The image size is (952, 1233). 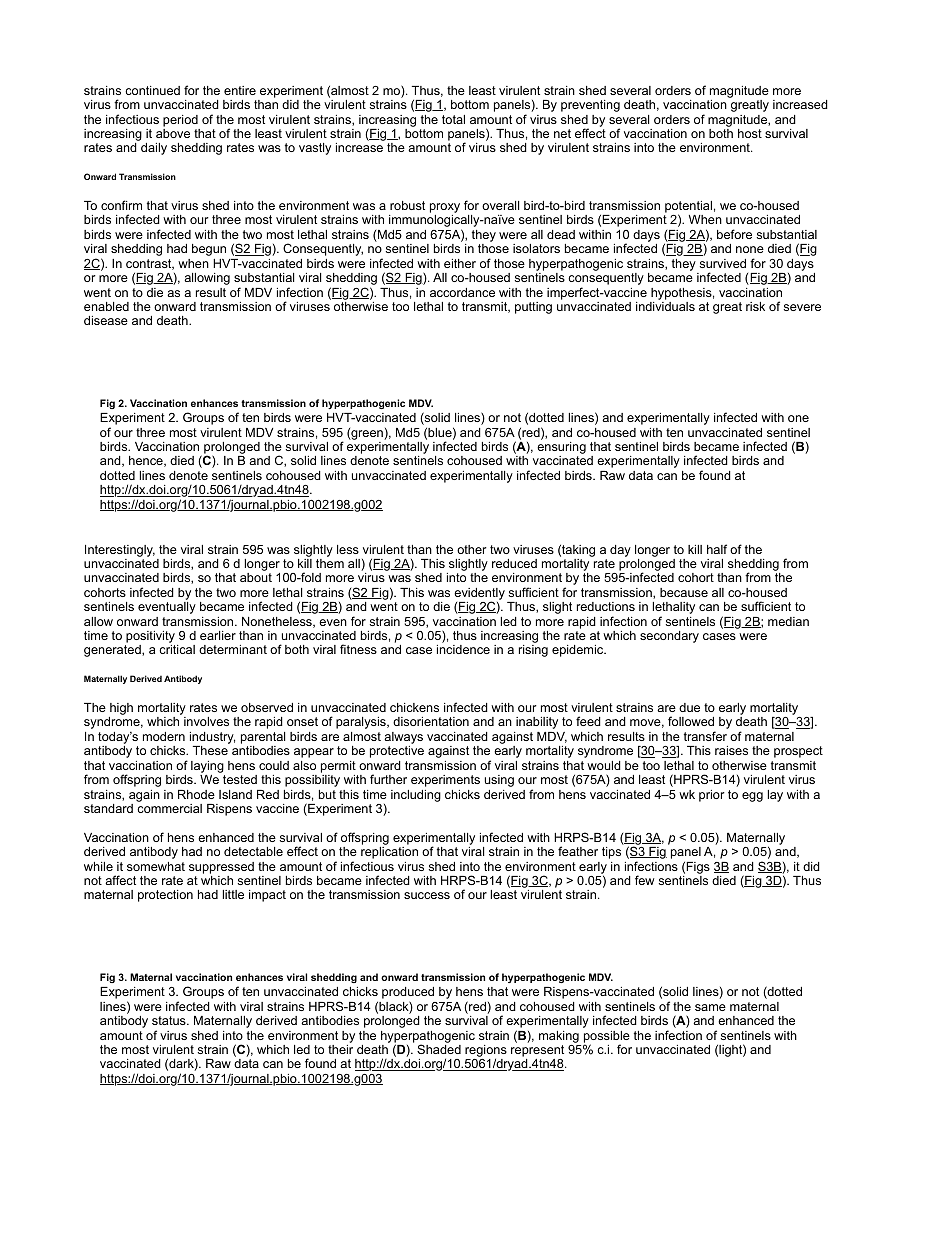 I want to click on host, so click(x=750, y=133).
